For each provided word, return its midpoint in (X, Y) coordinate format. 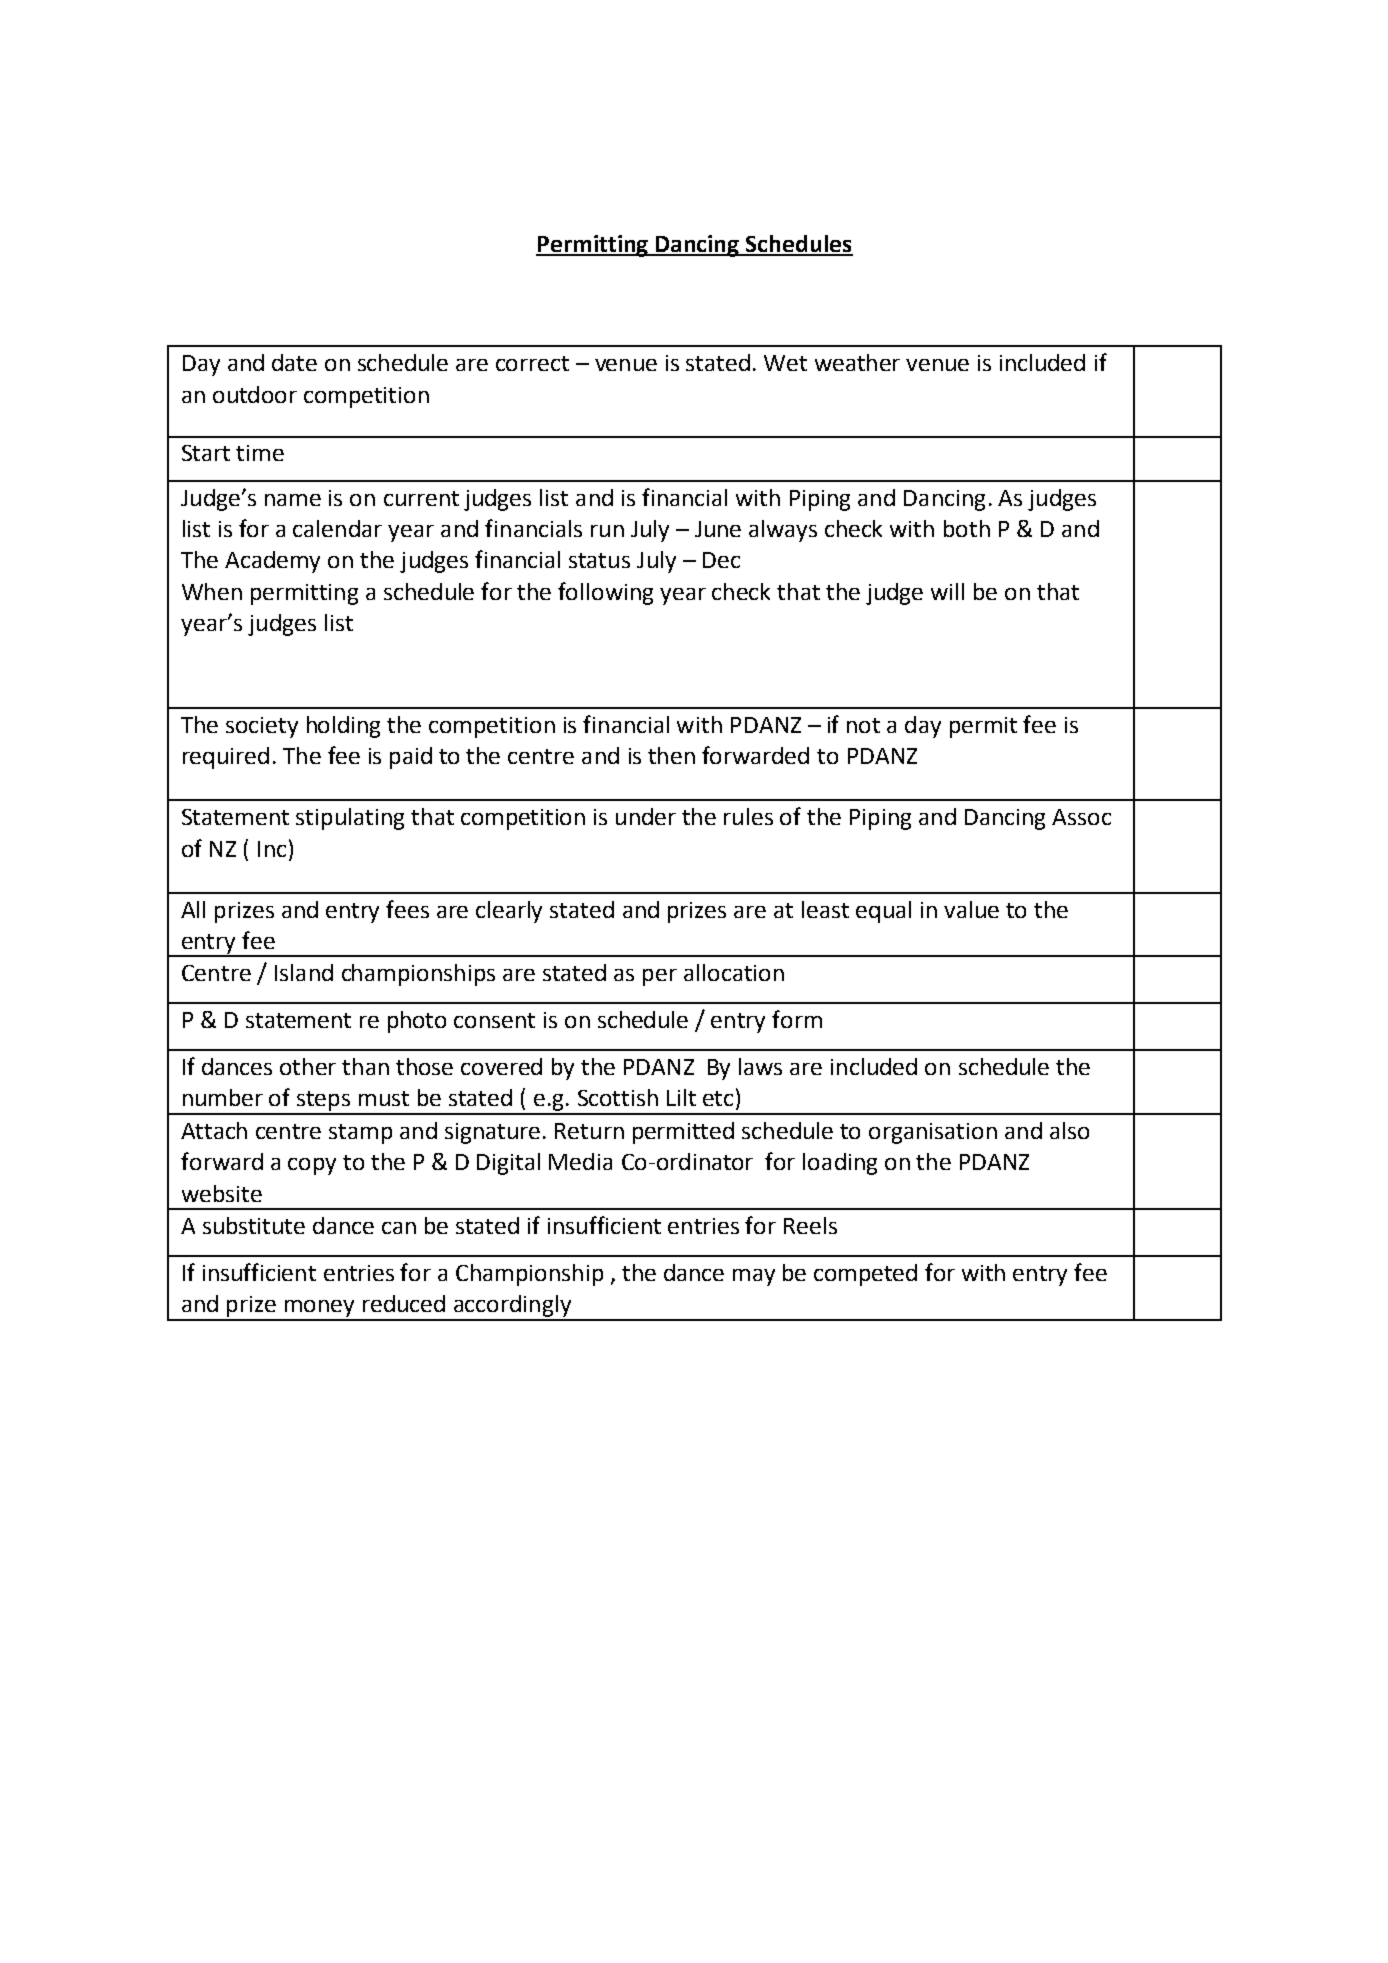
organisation (933, 1133)
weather (857, 362)
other (308, 1066)
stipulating (350, 819)
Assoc (1081, 817)
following (605, 593)
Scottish (618, 1097)
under (646, 816)
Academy (272, 562)
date (294, 362)
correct (532, 363)
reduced (404, 1303)
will (947, 591)
